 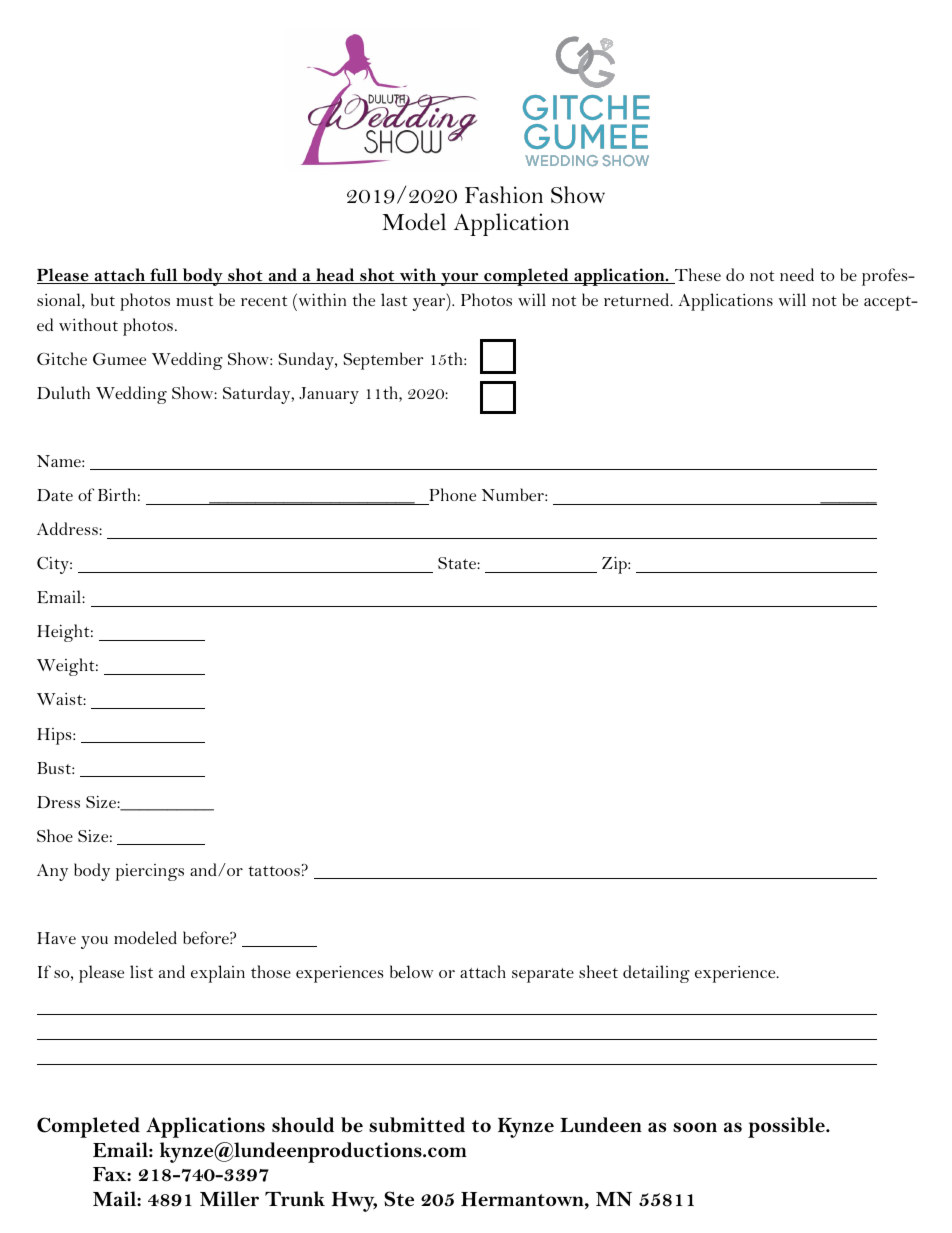 I want to click on Hips, so click(x=55, y=736).
